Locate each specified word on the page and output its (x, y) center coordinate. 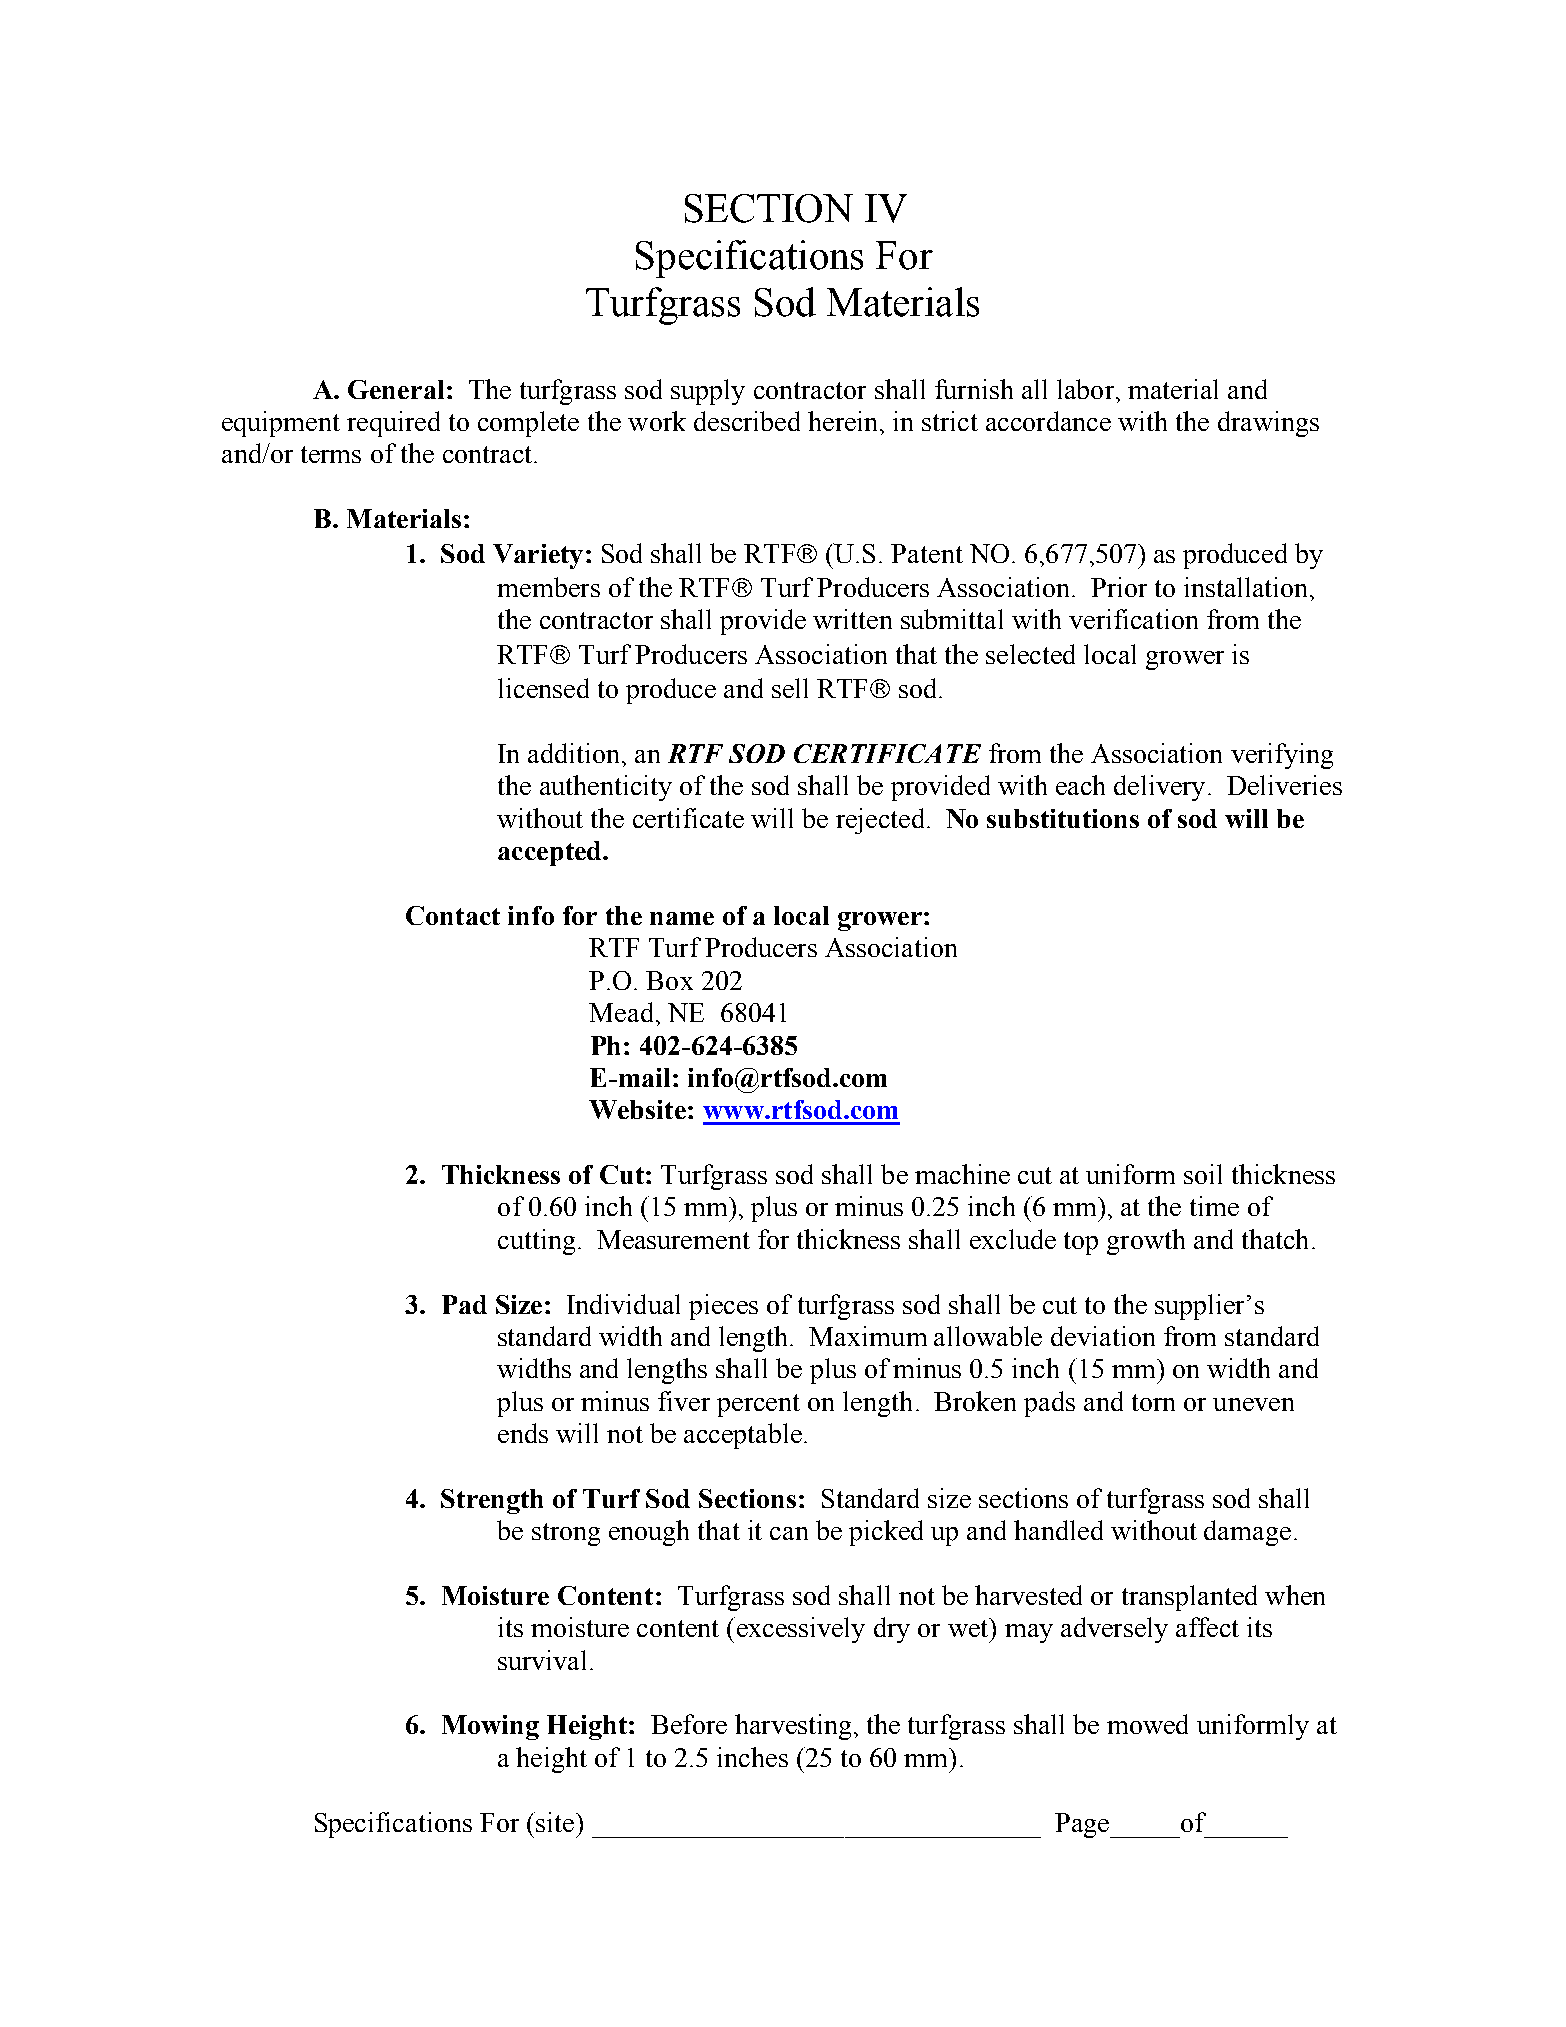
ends (523, 1433)
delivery (1159, 788)
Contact (453, 915)
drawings (1268, 424)
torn (1153, 1402)
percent (758, 1405)
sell (790, 688)
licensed (543, 688)
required (393, 424)
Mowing (490, 1727)
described (747, 421)
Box (669, 980)
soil (1203, 1174)
